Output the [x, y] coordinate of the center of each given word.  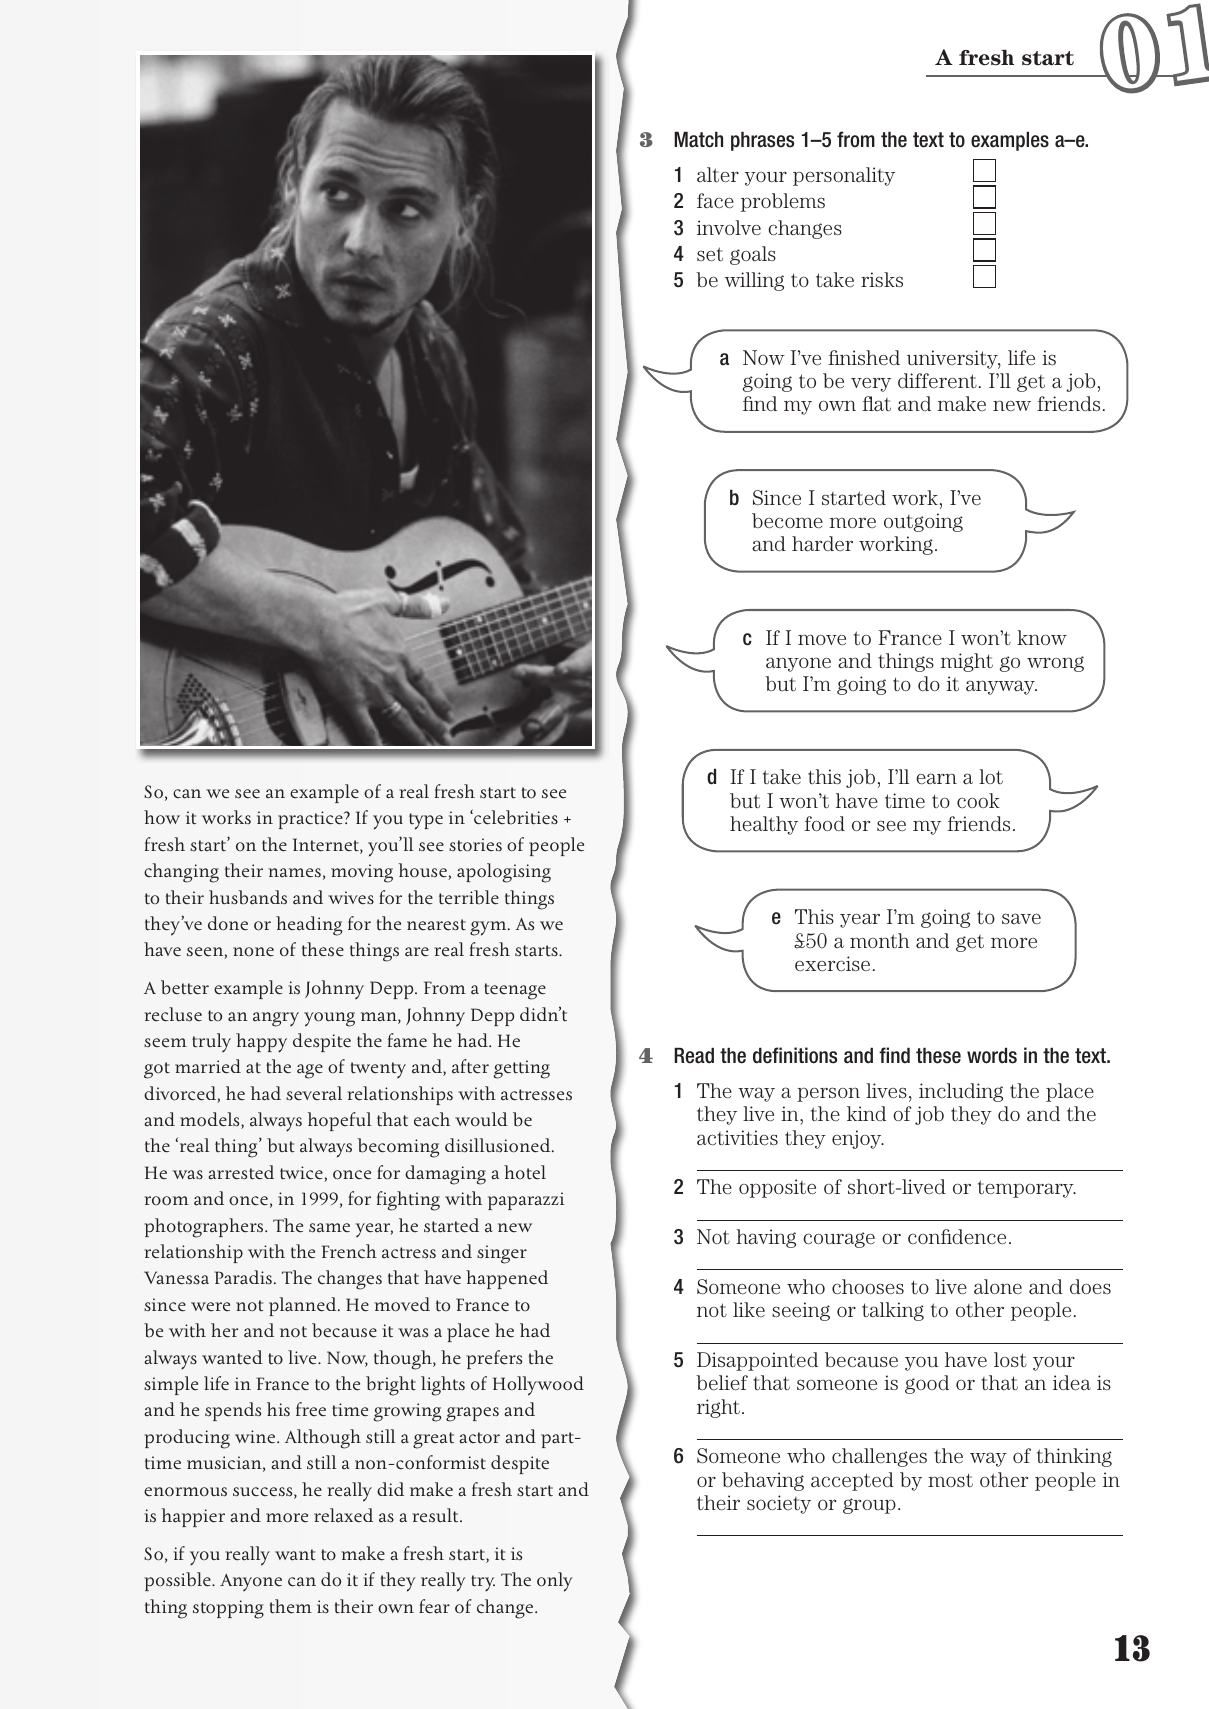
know [1042, 637]
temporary [1027, 1189]
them [290, 1606]
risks [882, 279]
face [715, 201]
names [294, 873]
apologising [504, 873]
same [329, 1228]
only [555, 1582]
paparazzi [526, 1201]
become [787, 521]
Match [698, 140]
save [1021, 918]
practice [311, 820]
